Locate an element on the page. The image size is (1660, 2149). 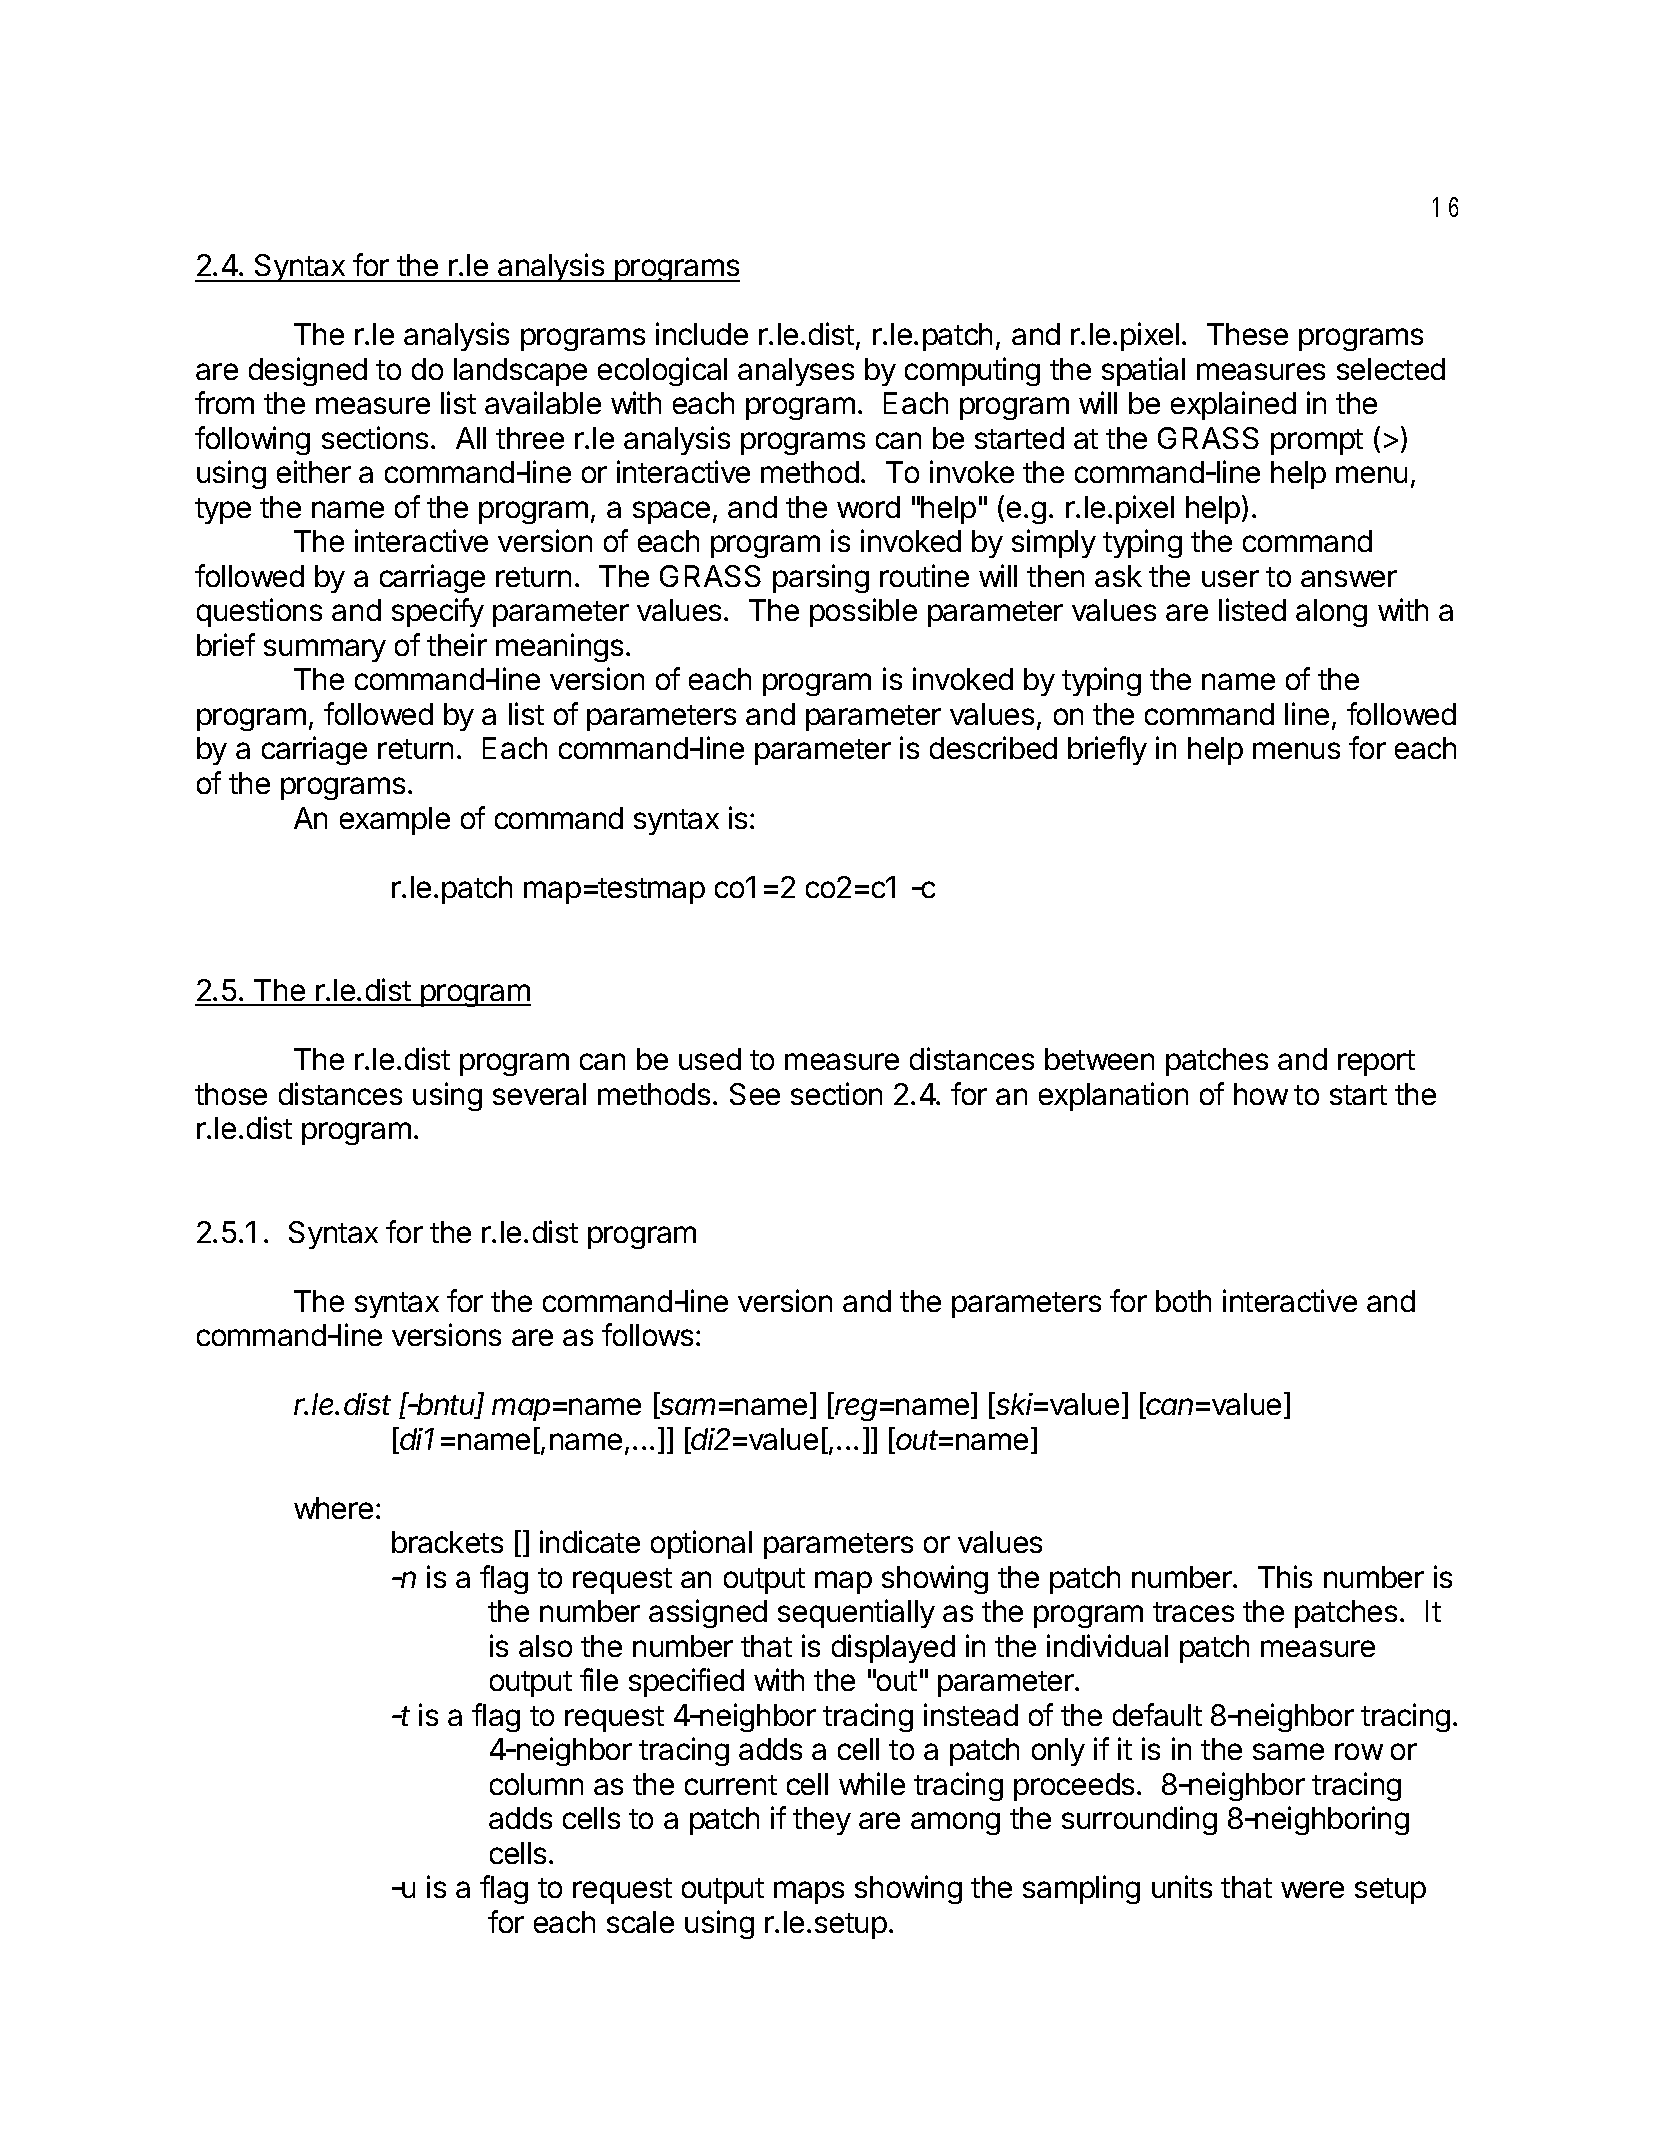
explained is located at coordinates (1233, 405).
